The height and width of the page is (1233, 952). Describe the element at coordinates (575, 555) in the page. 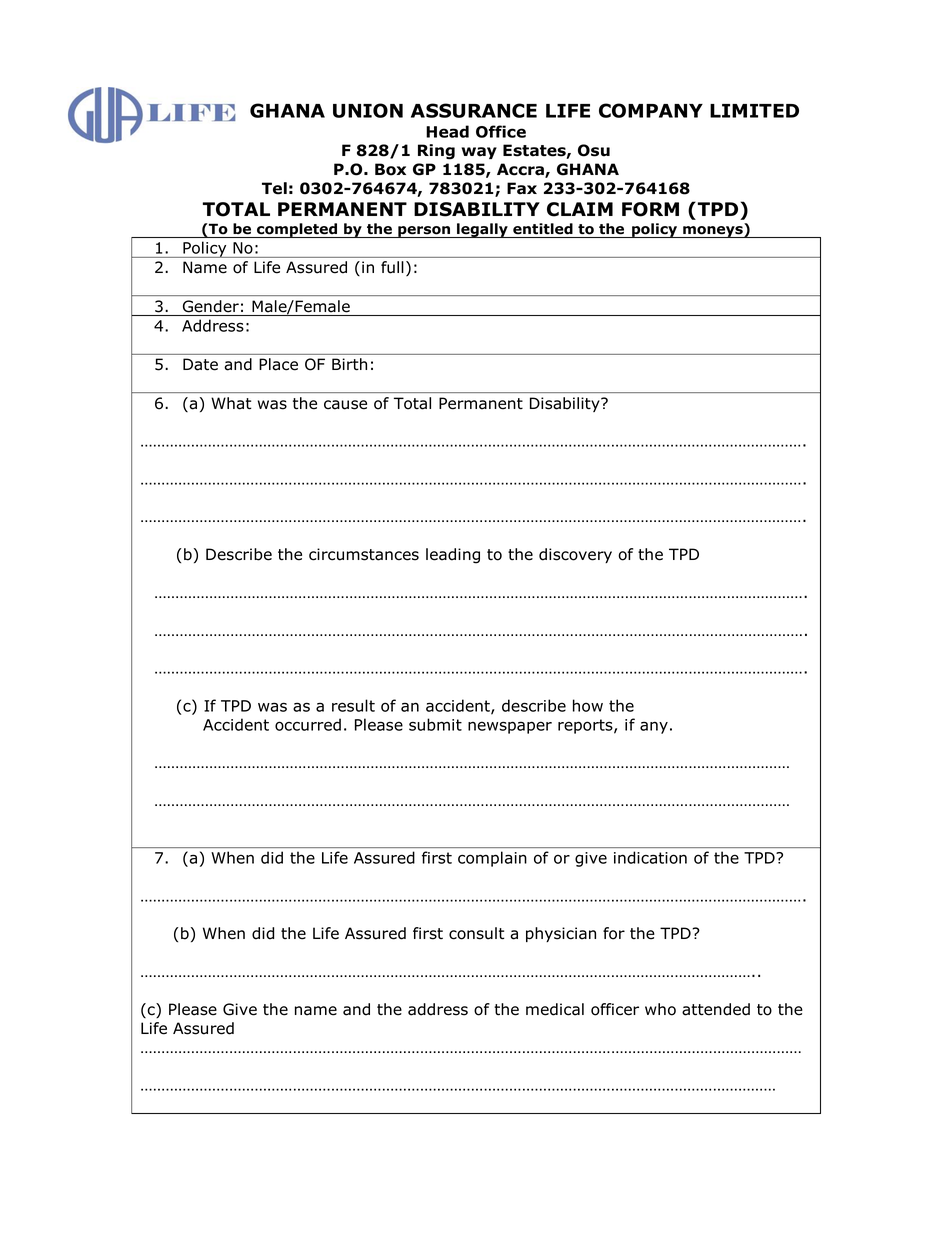

I see `discovery` at that location.
